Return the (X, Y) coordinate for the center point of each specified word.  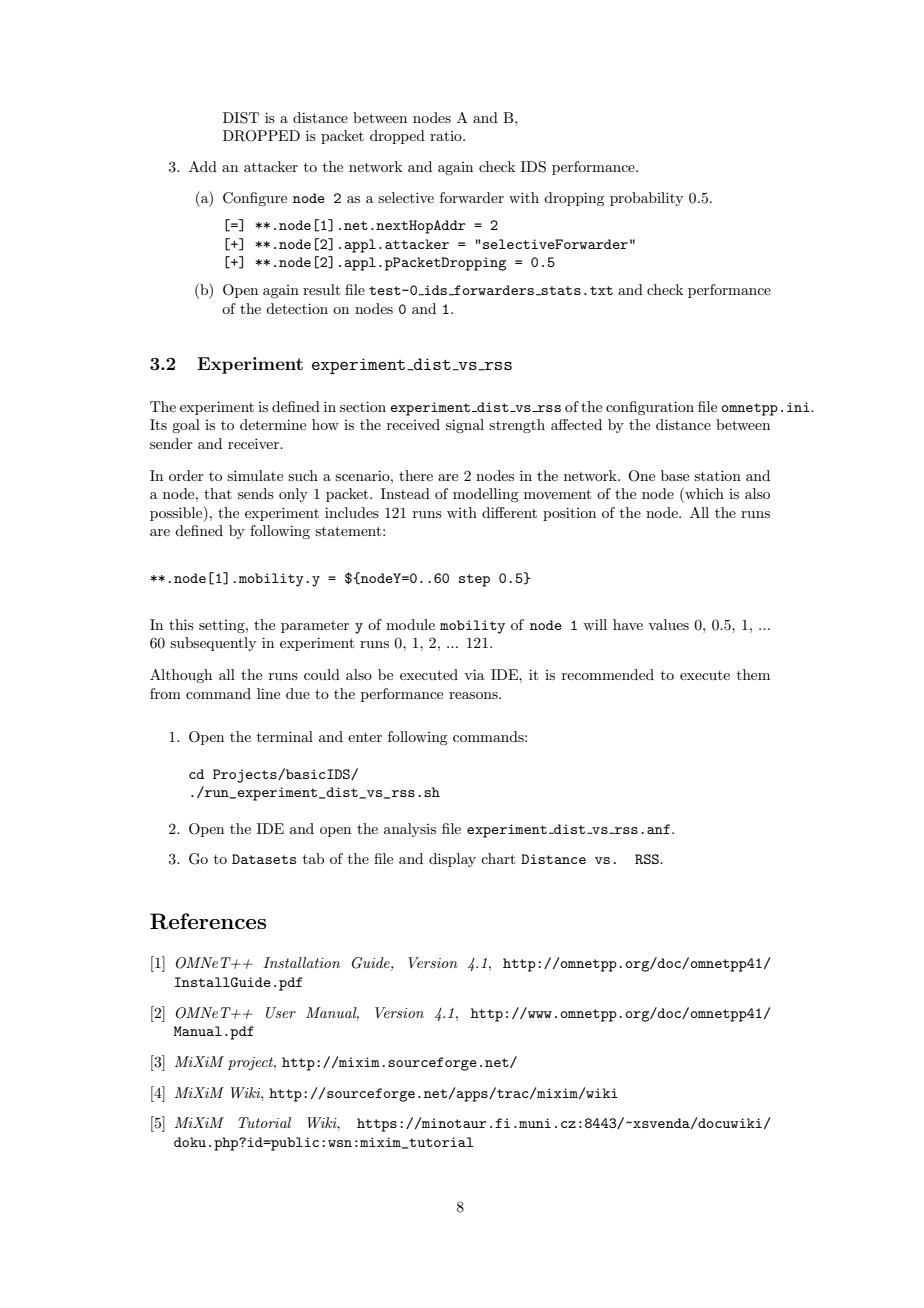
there (416, 475)
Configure (255, 199)
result (321, 289)
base (675, 475)
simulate (255, 475)
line (268, 693)
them (753, 674)
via (474, 674)
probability (646, 199)
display (452, 860)
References (208, 921)
